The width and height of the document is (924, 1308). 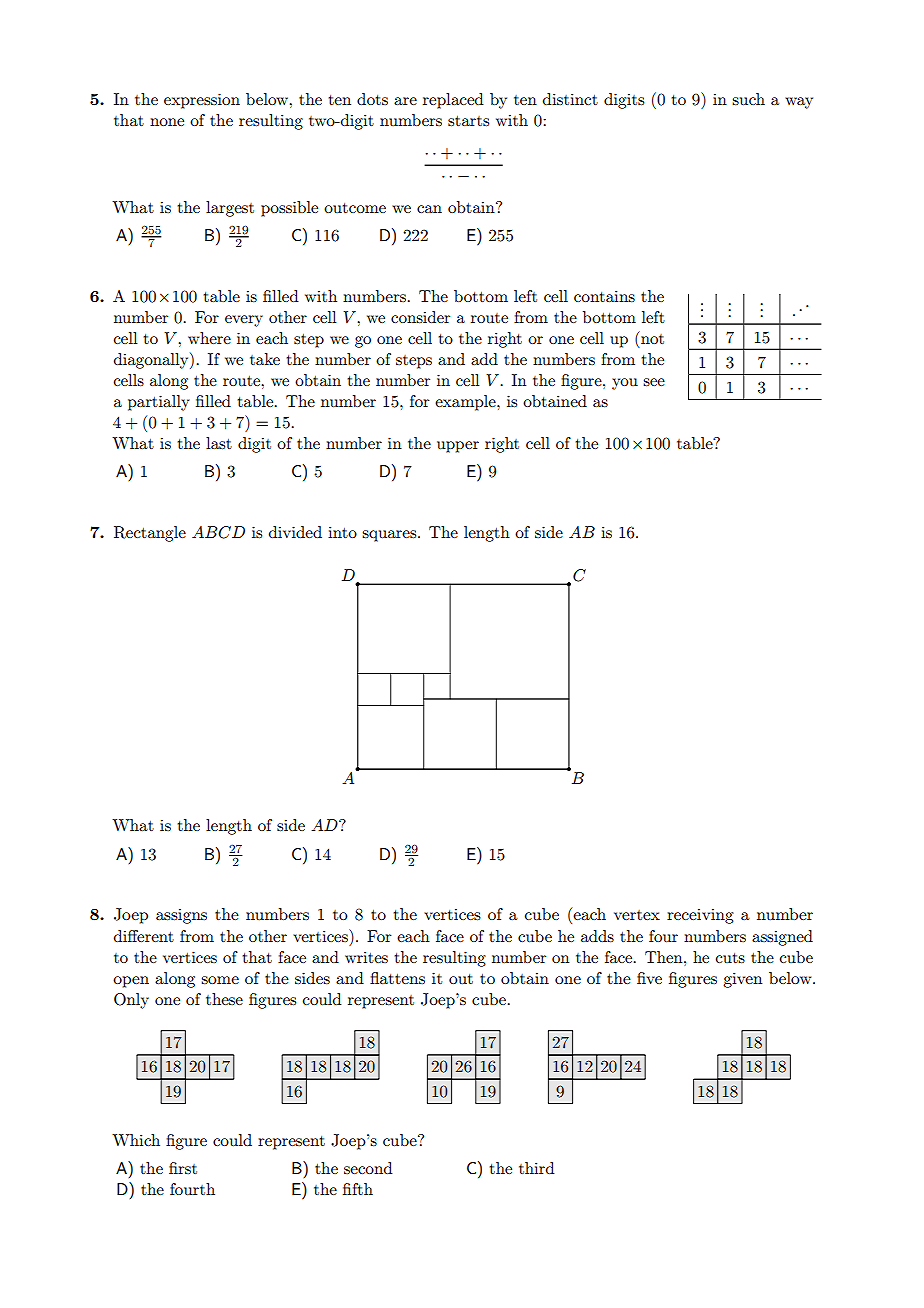 I want to click on see, so click(x=654, y=382).
